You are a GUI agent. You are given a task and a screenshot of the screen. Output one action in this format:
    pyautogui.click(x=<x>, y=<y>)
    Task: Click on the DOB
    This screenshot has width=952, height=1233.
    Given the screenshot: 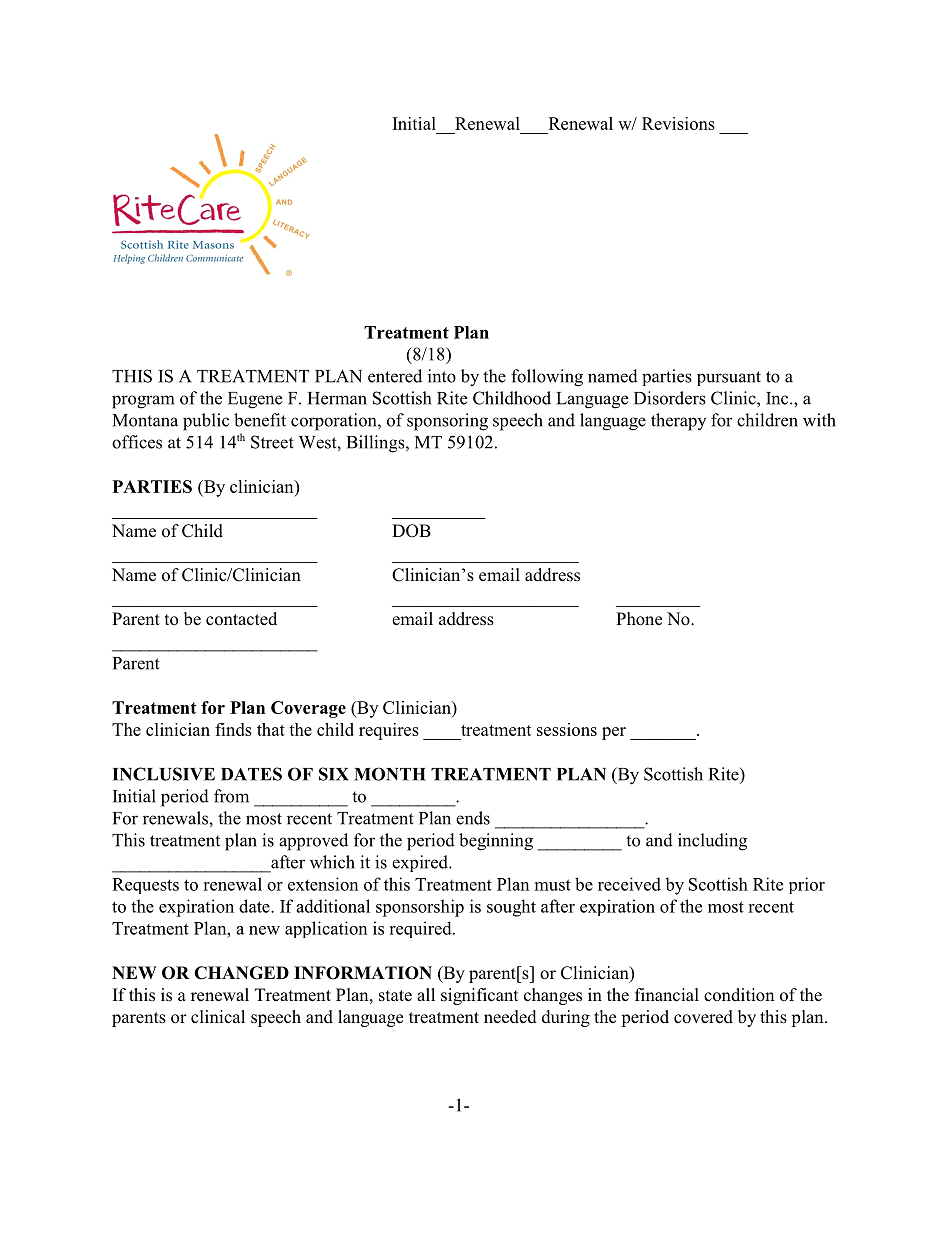 What is the action you would take?
    pyautogui.click(x=411, y=531)
